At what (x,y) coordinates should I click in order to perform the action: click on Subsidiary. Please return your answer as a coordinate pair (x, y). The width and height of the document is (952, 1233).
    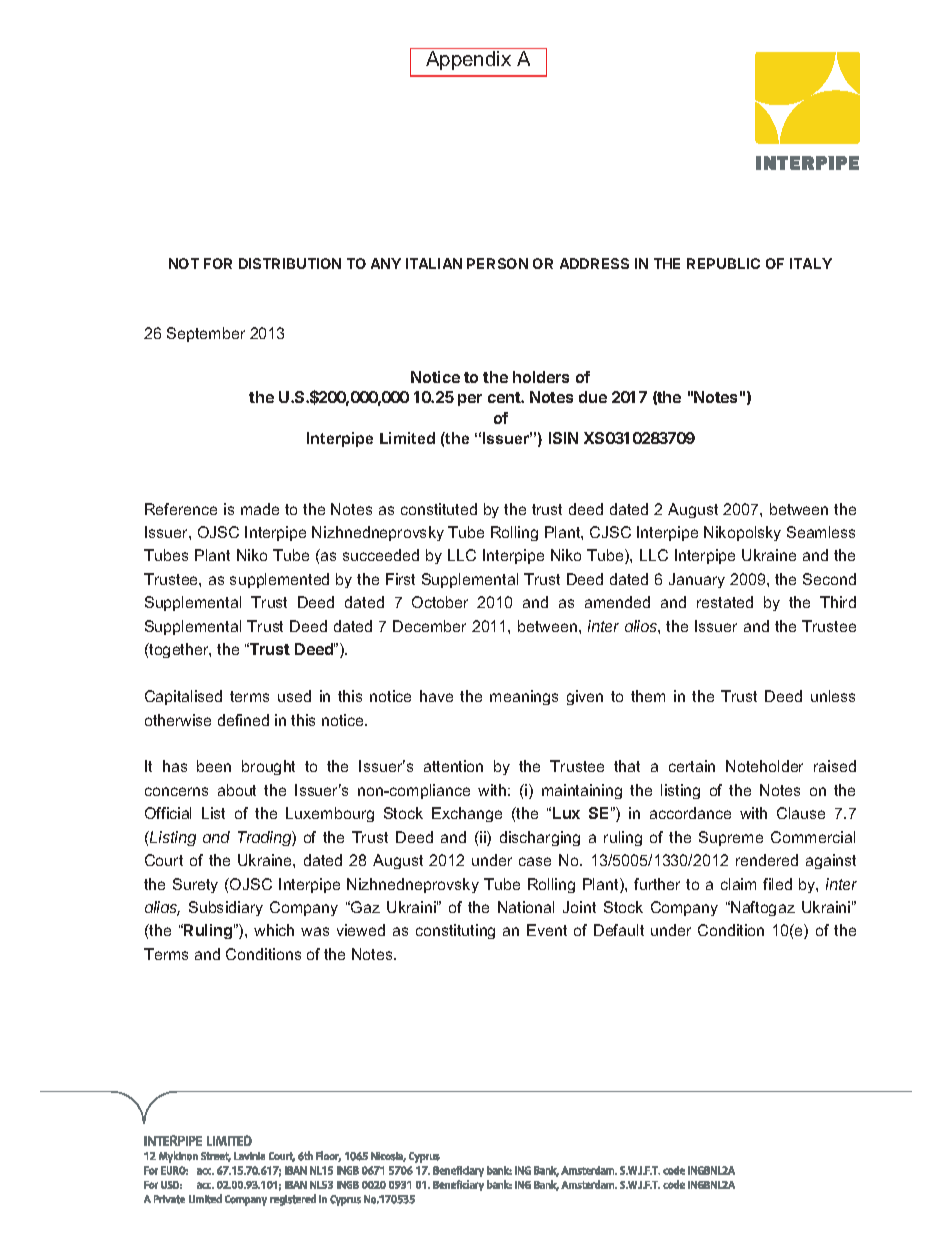
    Looking at the image, I should click on (226, 908).
